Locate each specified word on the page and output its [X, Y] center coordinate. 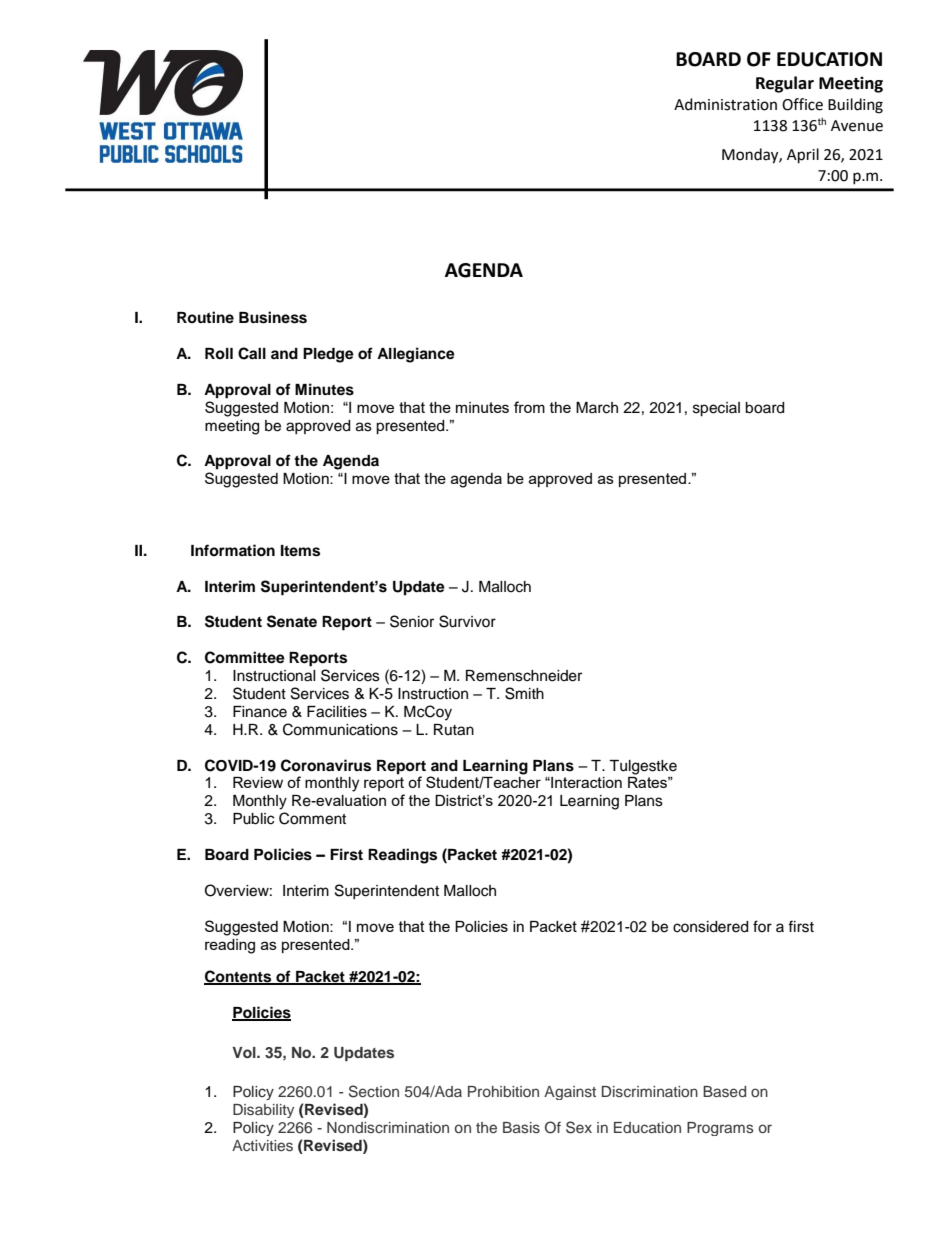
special [716, 409]
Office [802, 104]
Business [273, 317]
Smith [524, 693]
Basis [521, 1127]
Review [258, 782]
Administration [725, 104]
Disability [263, 1111]
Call [252, 353]
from [529, 407]
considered [710, 927]
